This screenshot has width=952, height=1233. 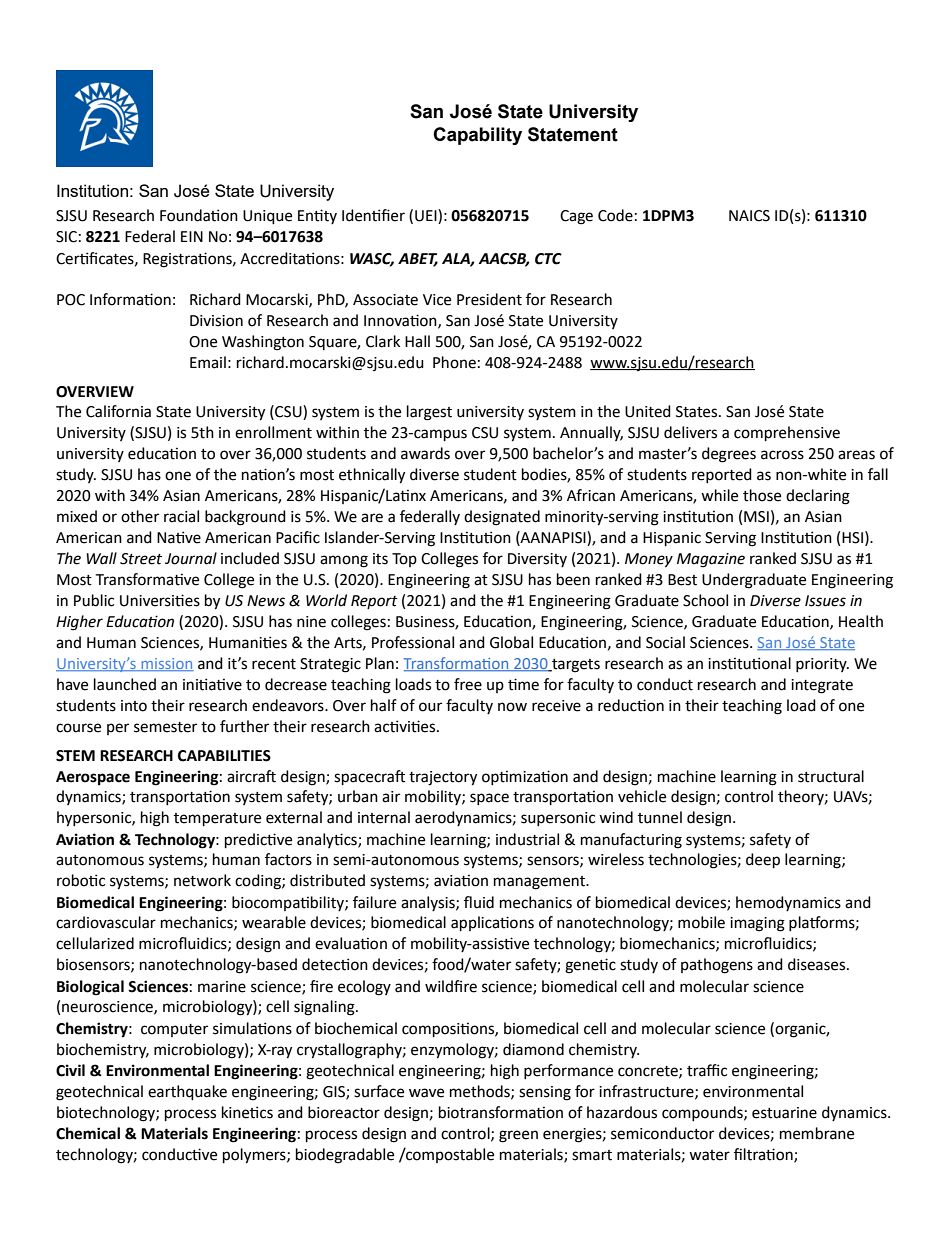 I want to click on green, so click(x=518, y=1136).
